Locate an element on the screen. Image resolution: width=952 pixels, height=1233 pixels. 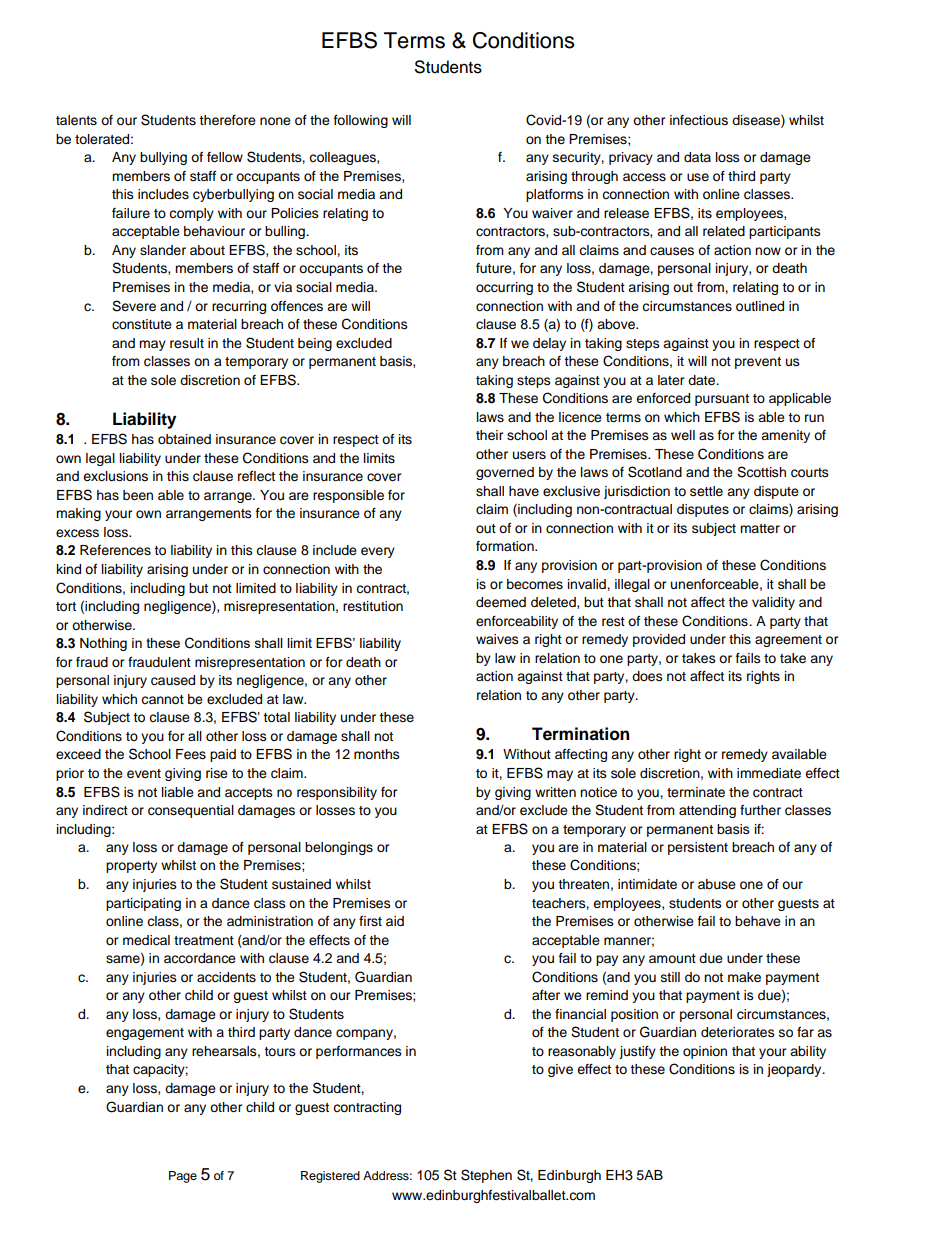
fellow is located at coordinates (225, 157).
